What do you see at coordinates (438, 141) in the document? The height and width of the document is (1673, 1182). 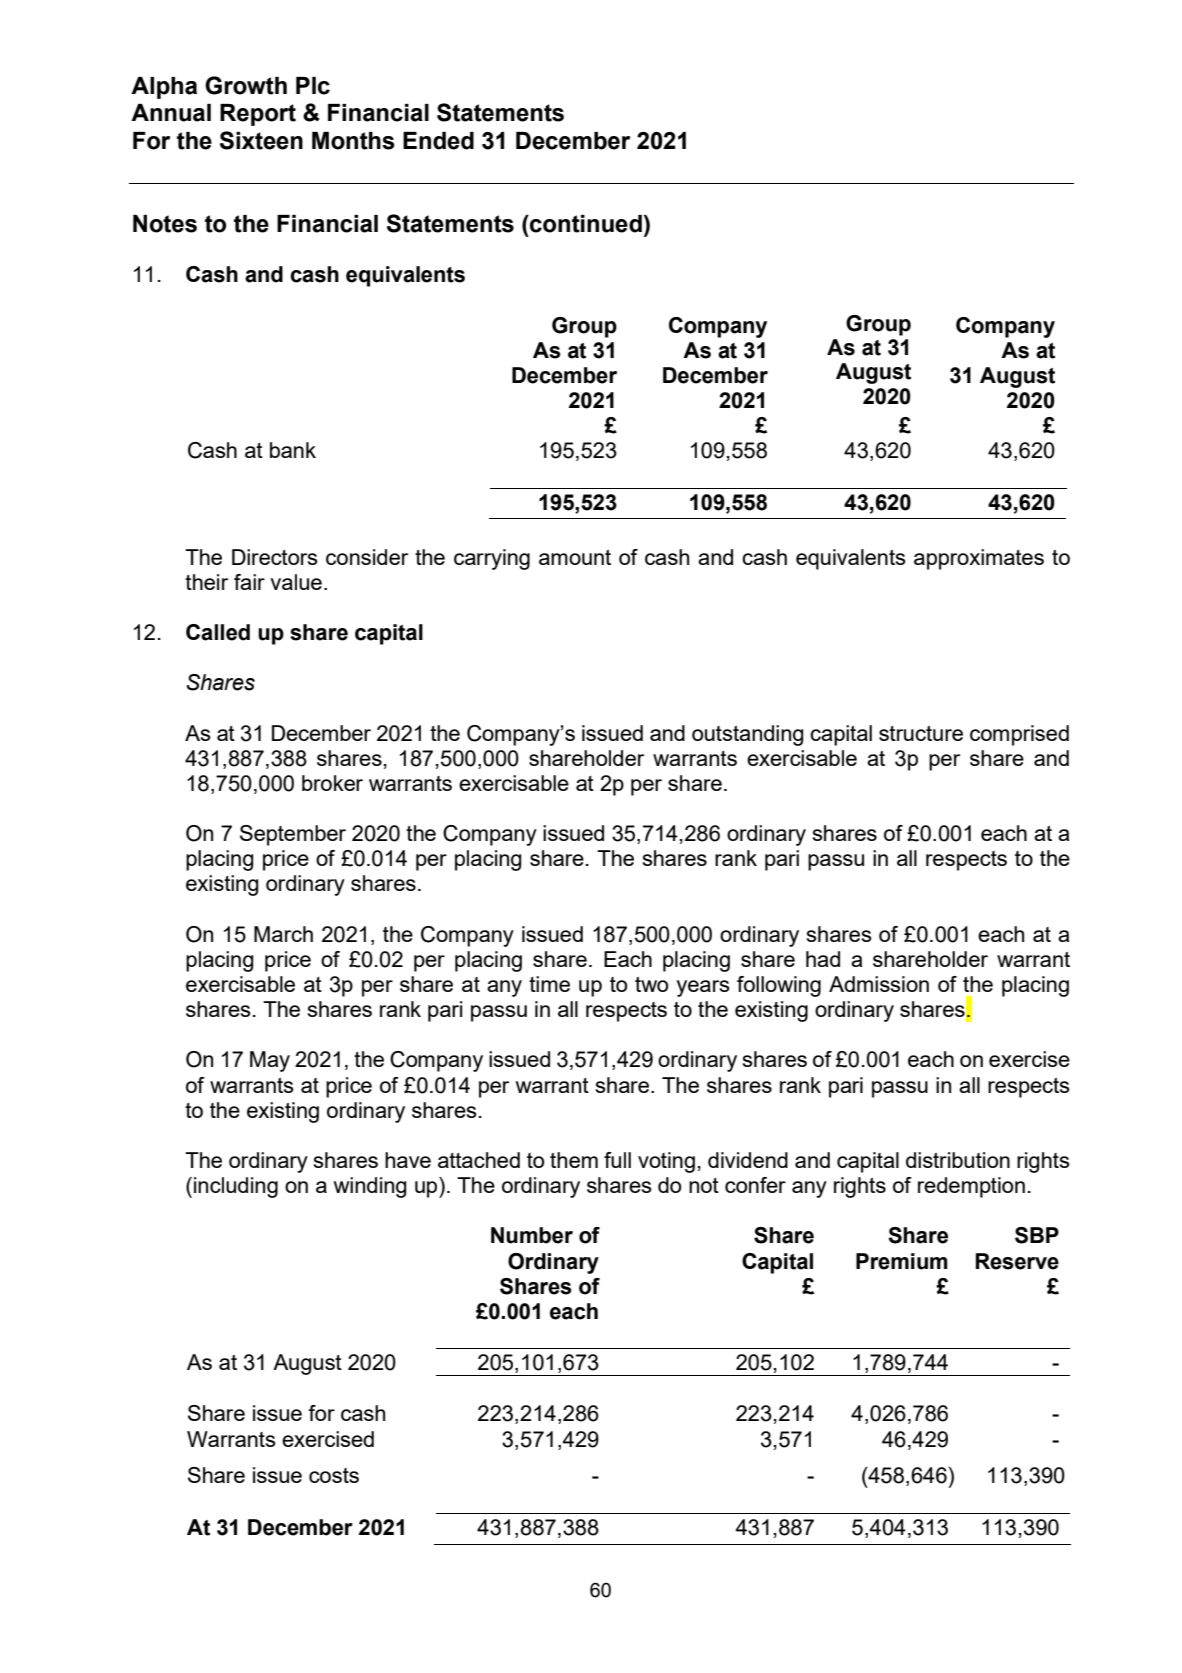 I see `Ended` at bounding box center [438, 141].
